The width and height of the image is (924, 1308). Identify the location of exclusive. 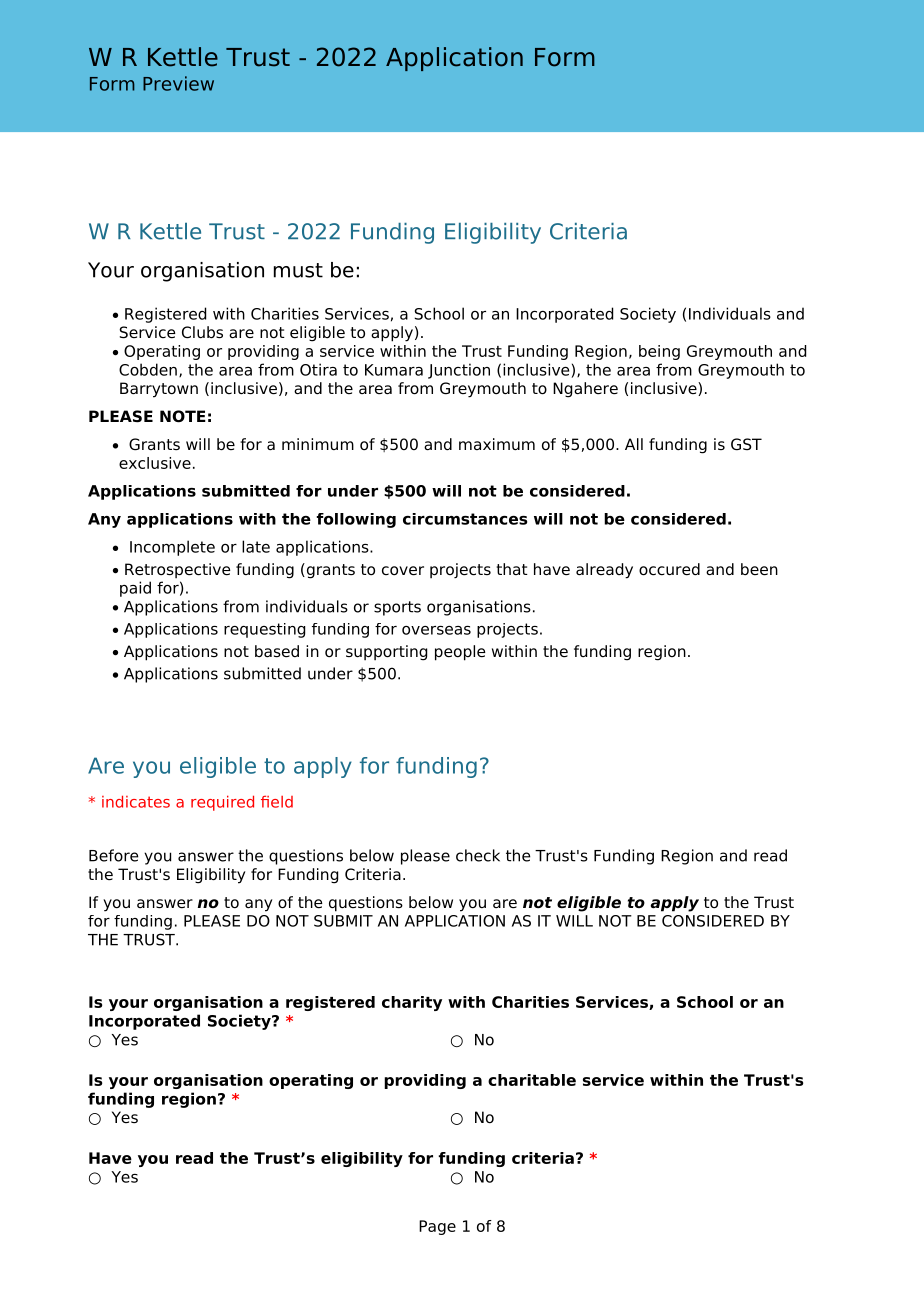
(155, 463).
